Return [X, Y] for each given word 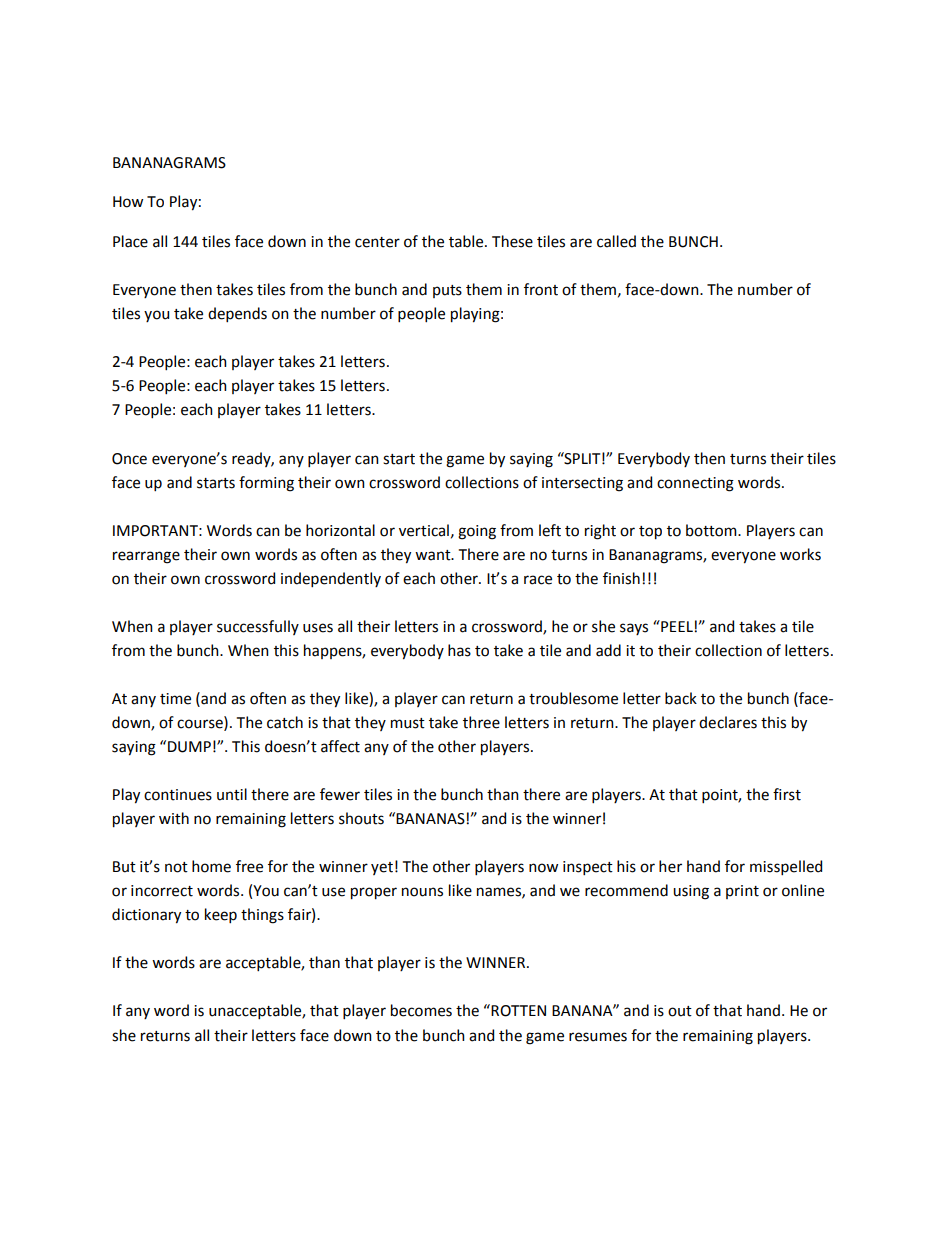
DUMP [189, 747]
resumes [598, 1037]
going [477, 532]
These [512, 241]
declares [728, 722]
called [616, 241]
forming [266, 484]
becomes [421, 1010]
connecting [695, 484]
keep [221, 915]
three [481, 722]
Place [130, 241]
